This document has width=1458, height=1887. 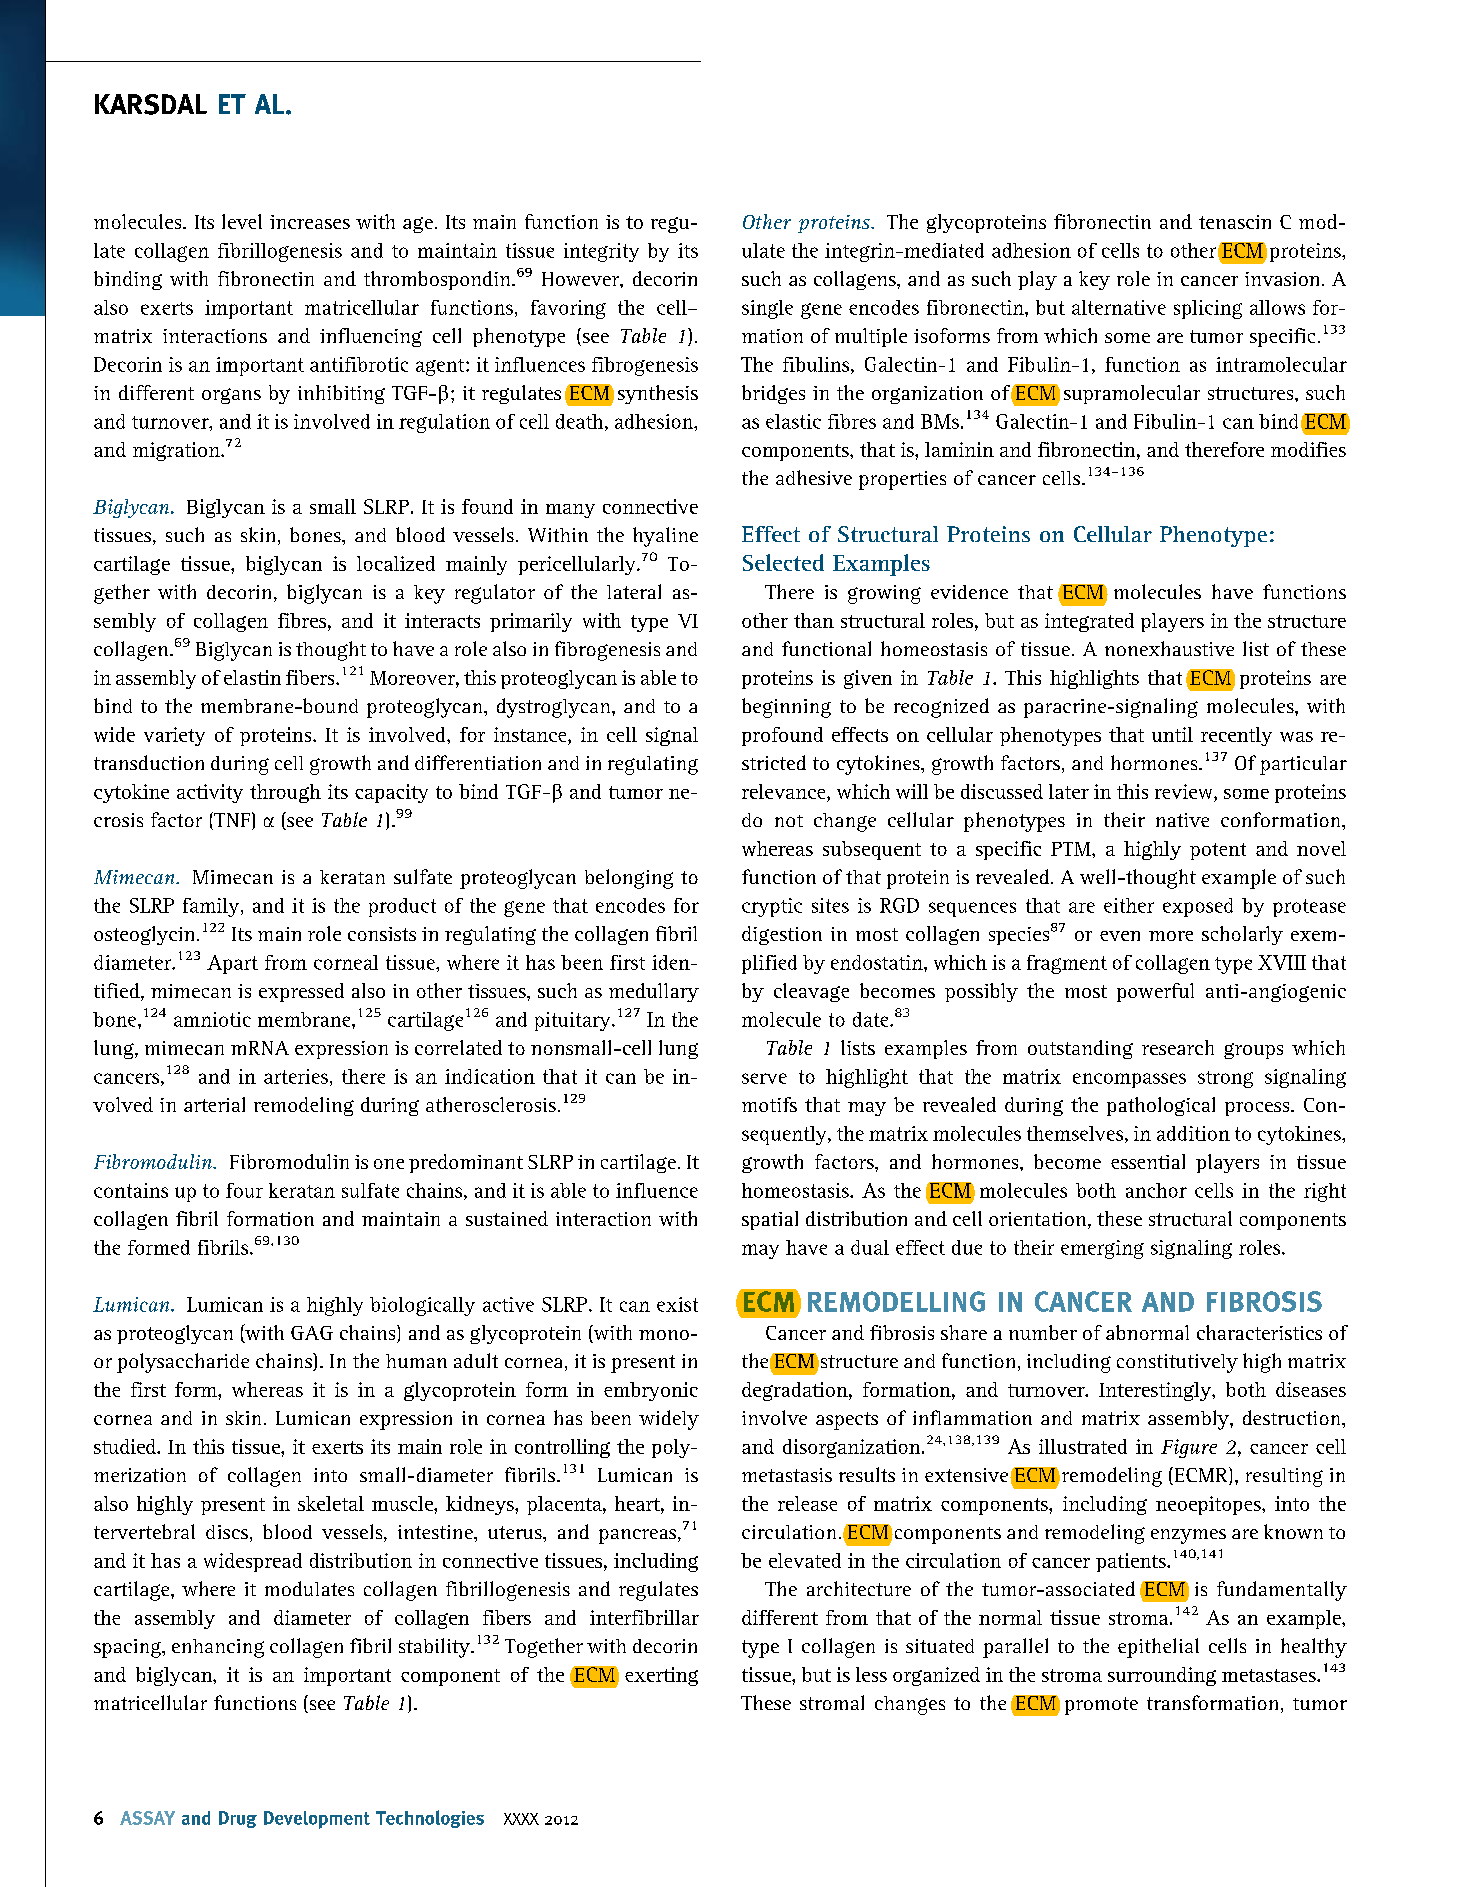 I want to click on level, so click(x=242, y=221).
